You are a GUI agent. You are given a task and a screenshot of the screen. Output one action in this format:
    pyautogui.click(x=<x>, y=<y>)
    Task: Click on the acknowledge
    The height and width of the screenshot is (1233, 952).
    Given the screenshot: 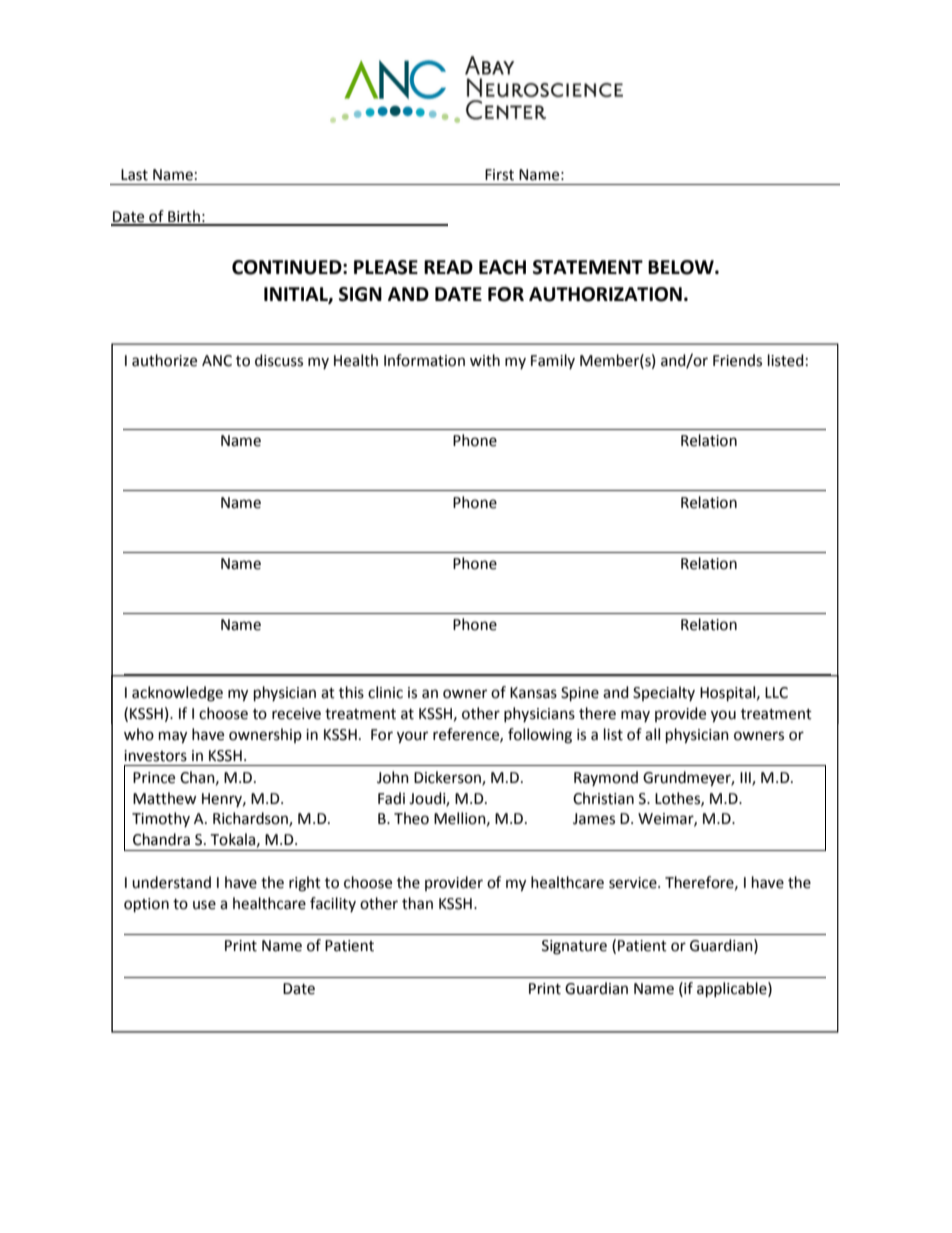 What is the action you would take?
    pyautogui.click(x=177, y=694)
